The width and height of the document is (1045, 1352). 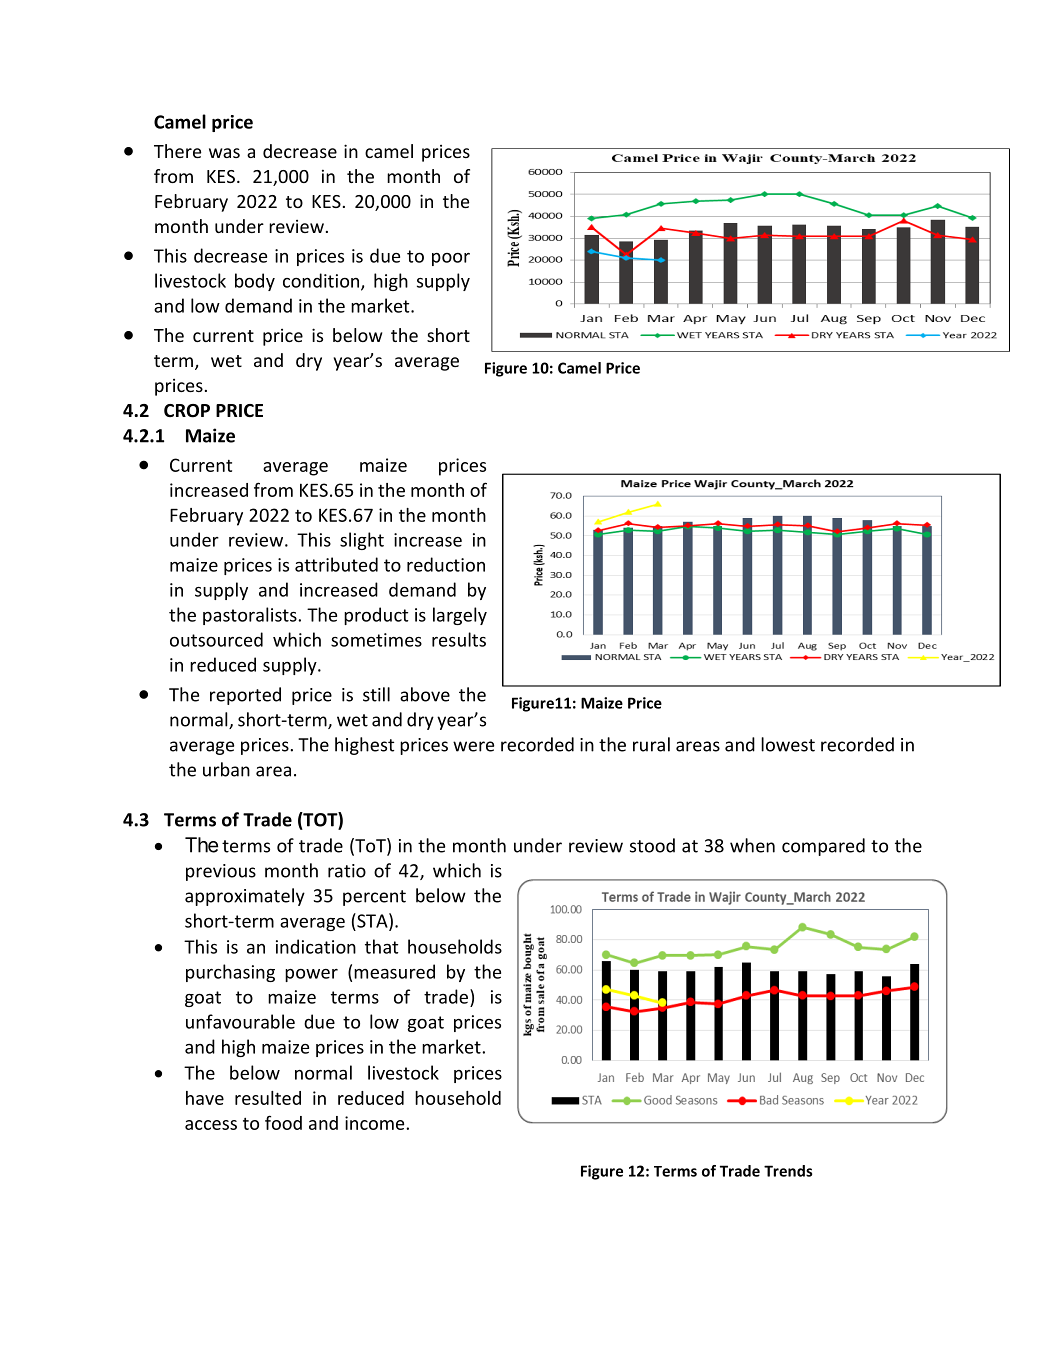 I want to click on measured, so click(x=394, y=971).
